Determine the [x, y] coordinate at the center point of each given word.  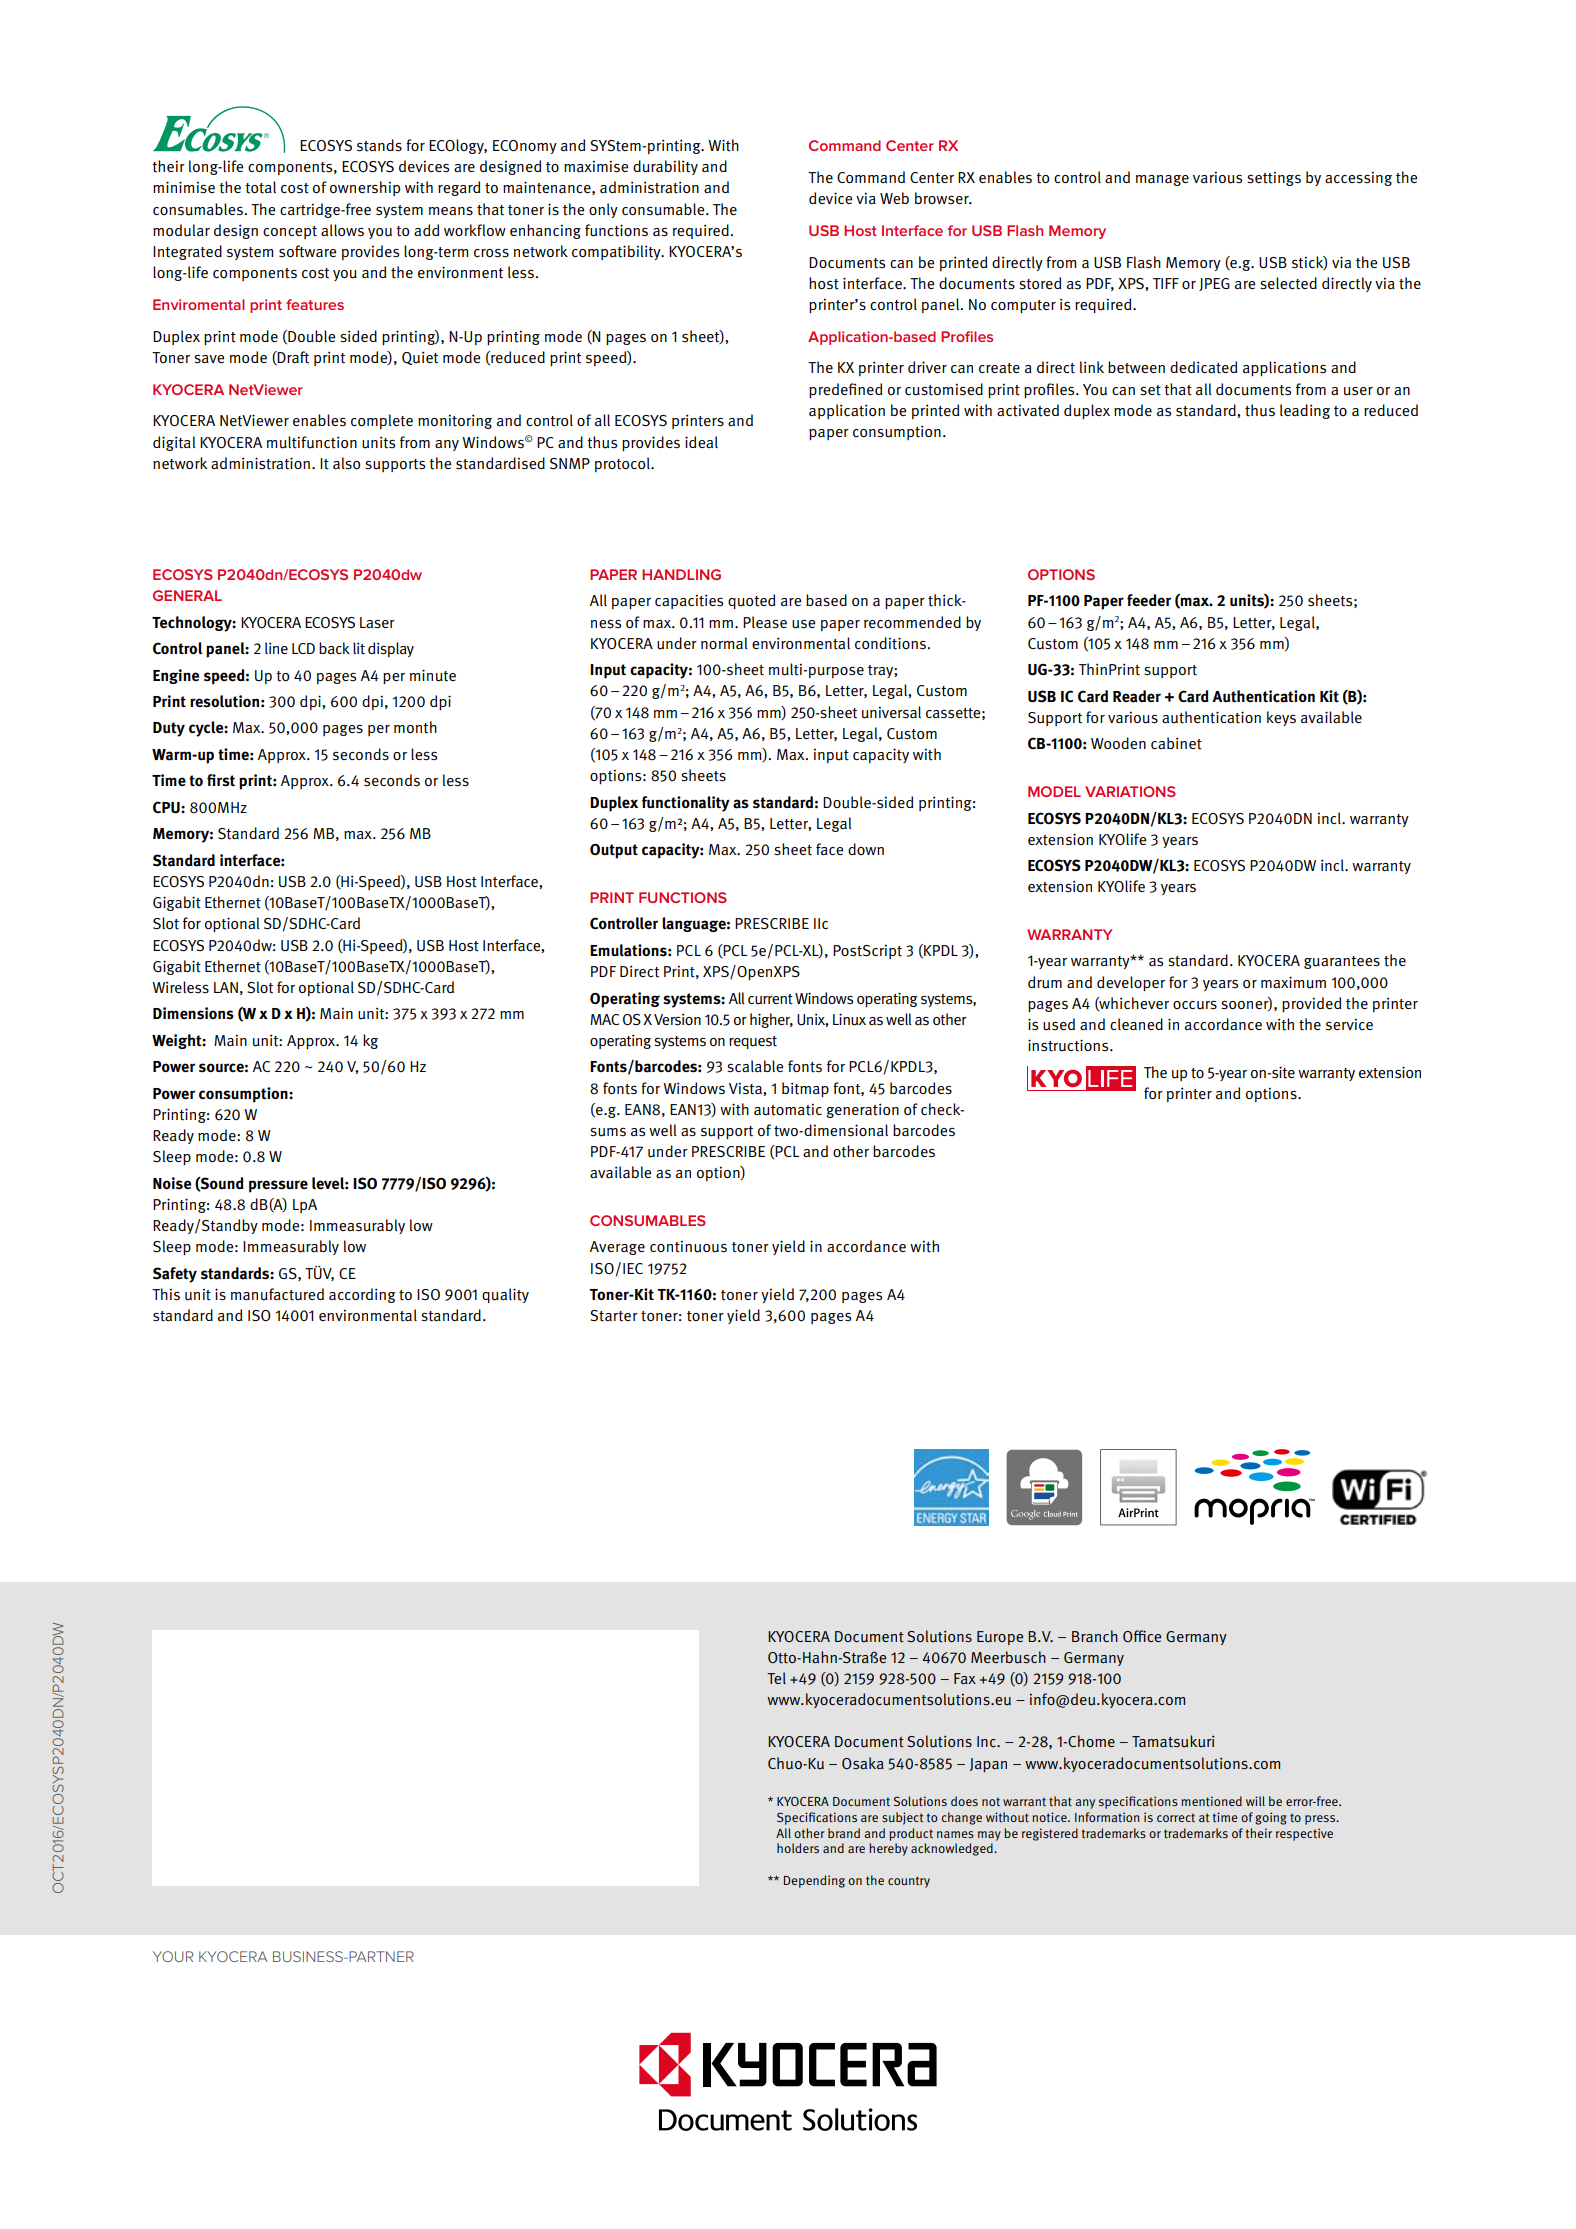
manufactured [277, 1294]
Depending [814, 1881]
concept [290, 232]
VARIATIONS [1130, 791]
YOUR [173, 1956]
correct [1176, 1817]
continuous [688, 1247]
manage [1162, 180]
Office [1142, 1636]
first [221, 780]
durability [665, 167]
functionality [686, 804]
